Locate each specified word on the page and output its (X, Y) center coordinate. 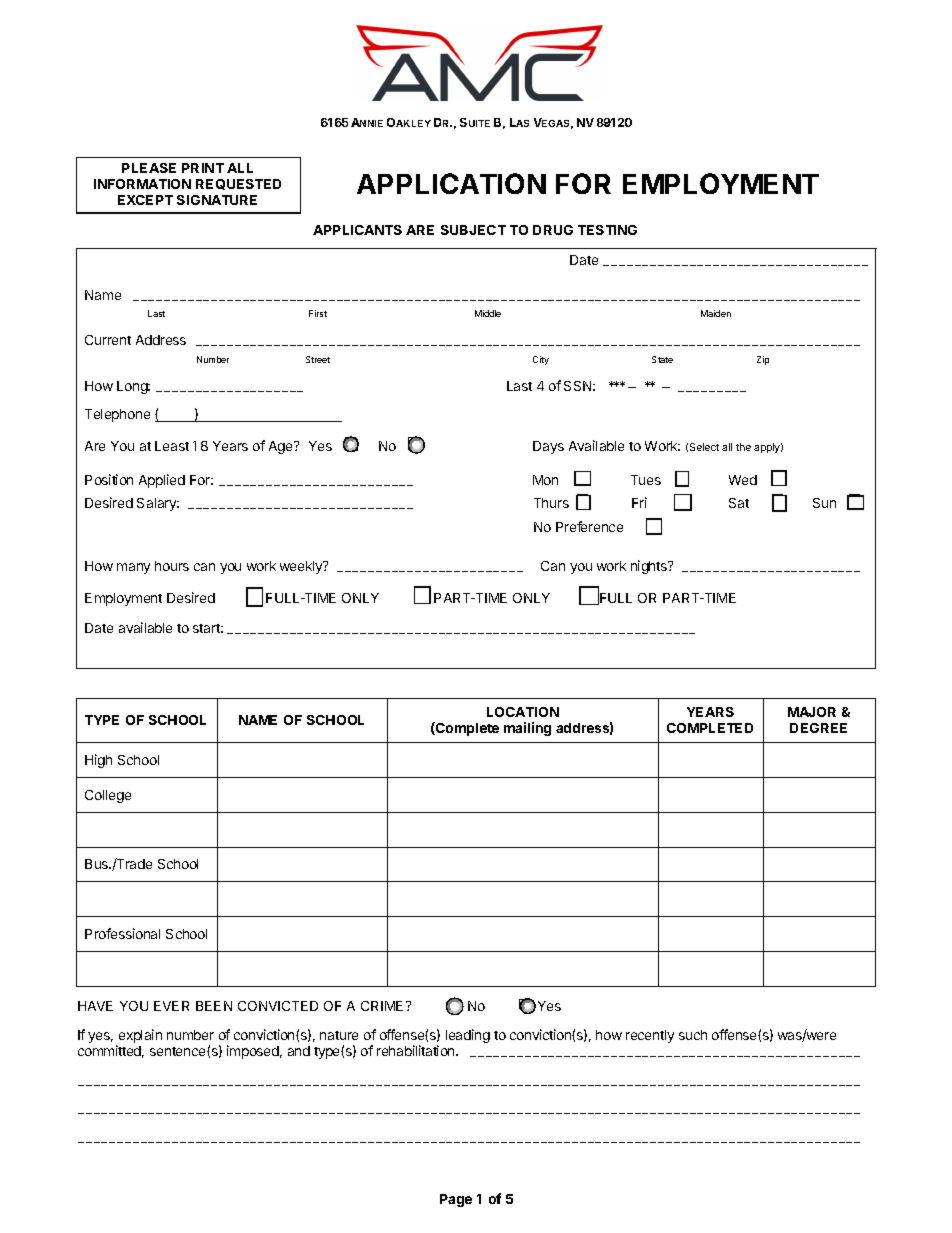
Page (456, 1200)
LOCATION (523, 712)
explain (140, 1036)
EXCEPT (145, 200)
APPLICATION (451, 183)
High (98, 761)
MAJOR (812, 712)
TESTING (607, 230)
